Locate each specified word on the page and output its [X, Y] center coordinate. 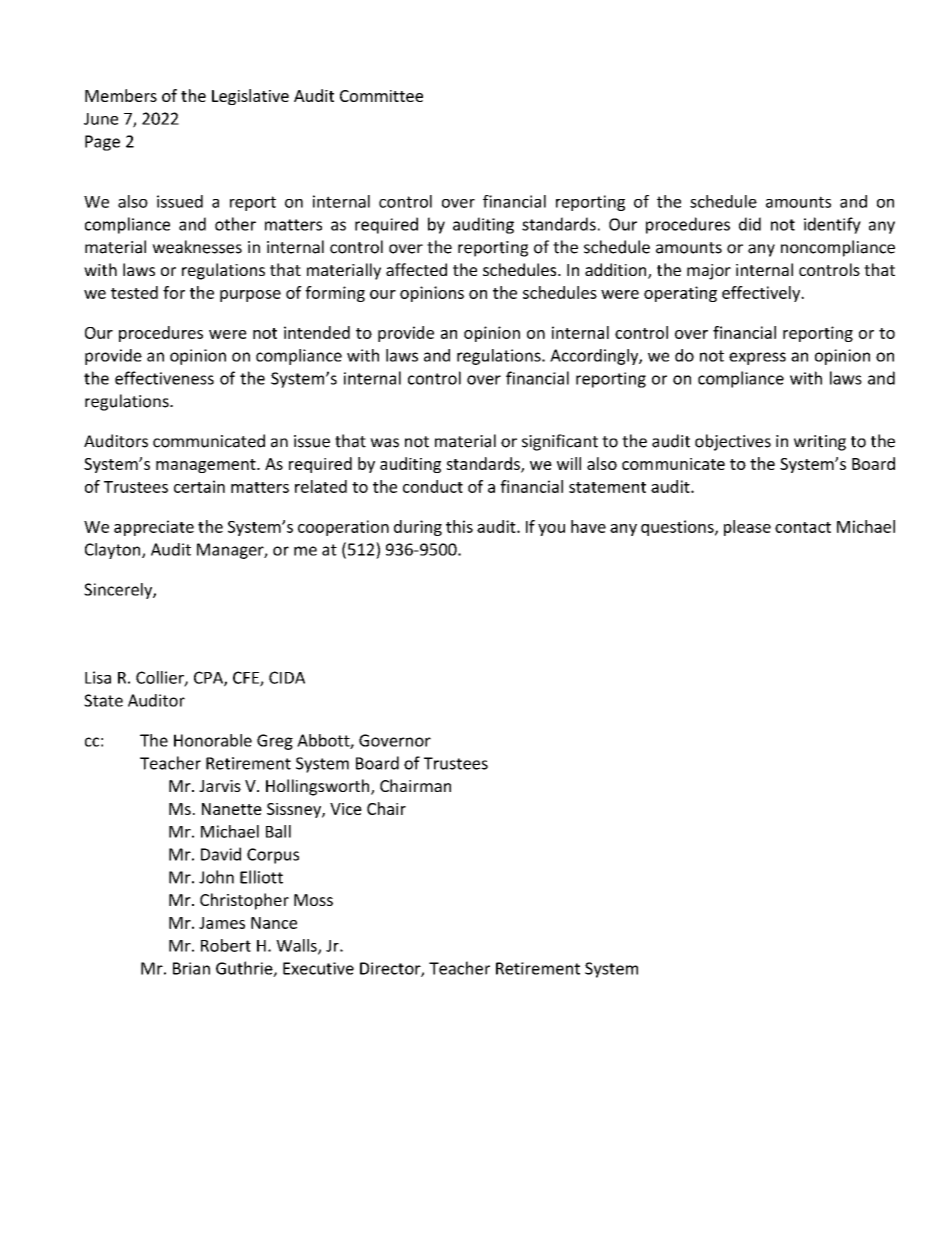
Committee [381, 96]
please [747, 528]
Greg [275, 742]
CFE [247, 678]
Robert [226, 945]
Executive [318, 968]
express [757, 358]
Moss [313, 900]
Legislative [250, 97]
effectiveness [164, 378]
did [750, 224]
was [384, 443]
